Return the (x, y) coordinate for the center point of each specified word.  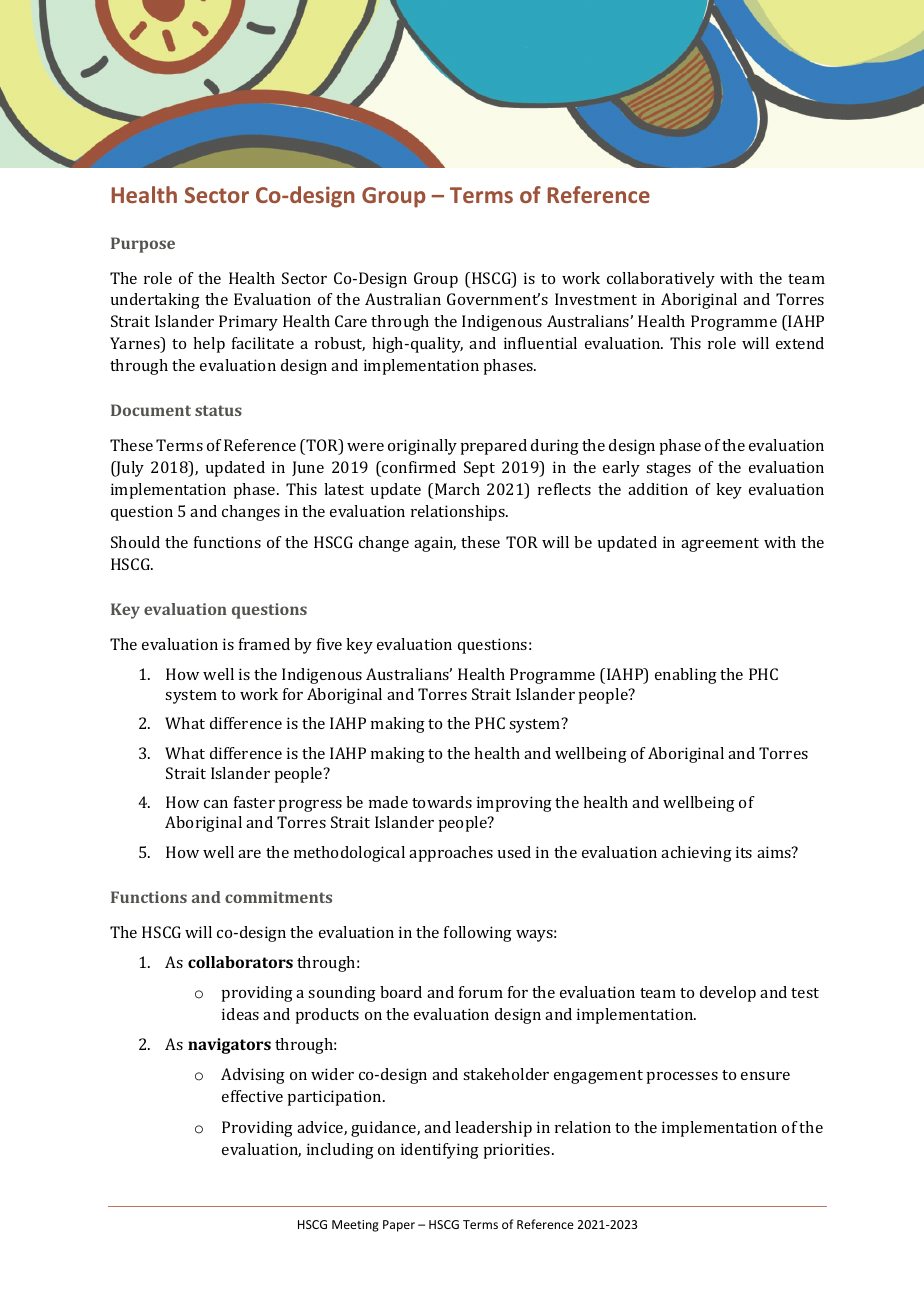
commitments (278, 897)
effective (252, 1096)
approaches (451, 854)
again (435, 544)
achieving (696, 854)
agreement (720, 545)
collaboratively (661, 280)
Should (135, 542)
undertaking (155, 301)
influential (540, 343)
